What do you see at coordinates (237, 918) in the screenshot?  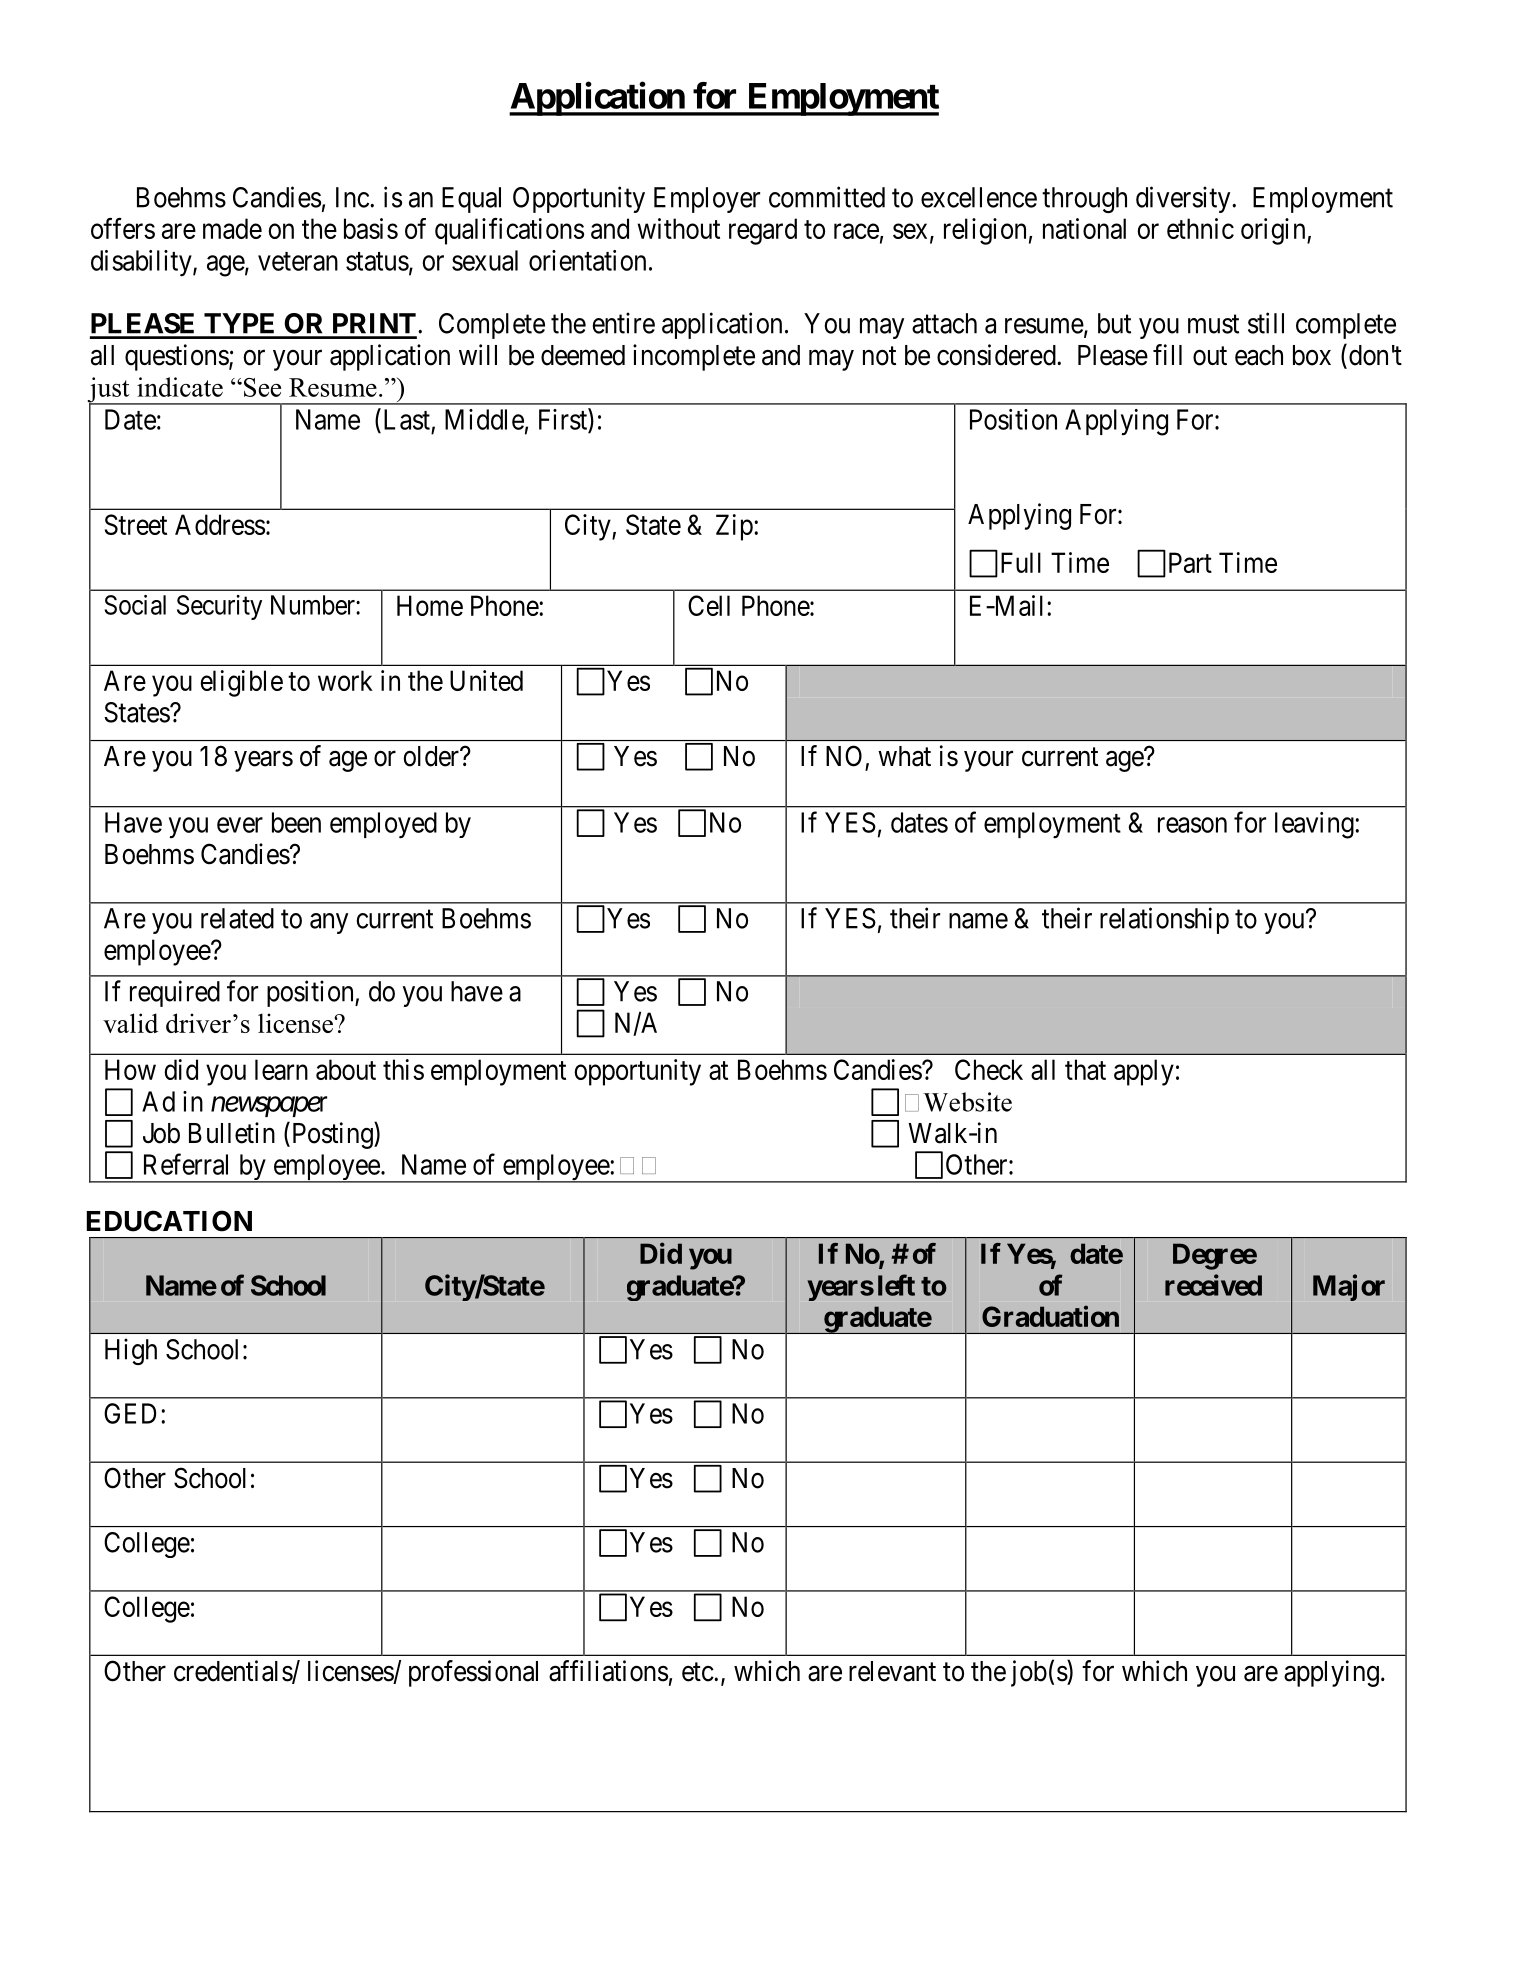 I see `related` at bounding box center [237, 918].
